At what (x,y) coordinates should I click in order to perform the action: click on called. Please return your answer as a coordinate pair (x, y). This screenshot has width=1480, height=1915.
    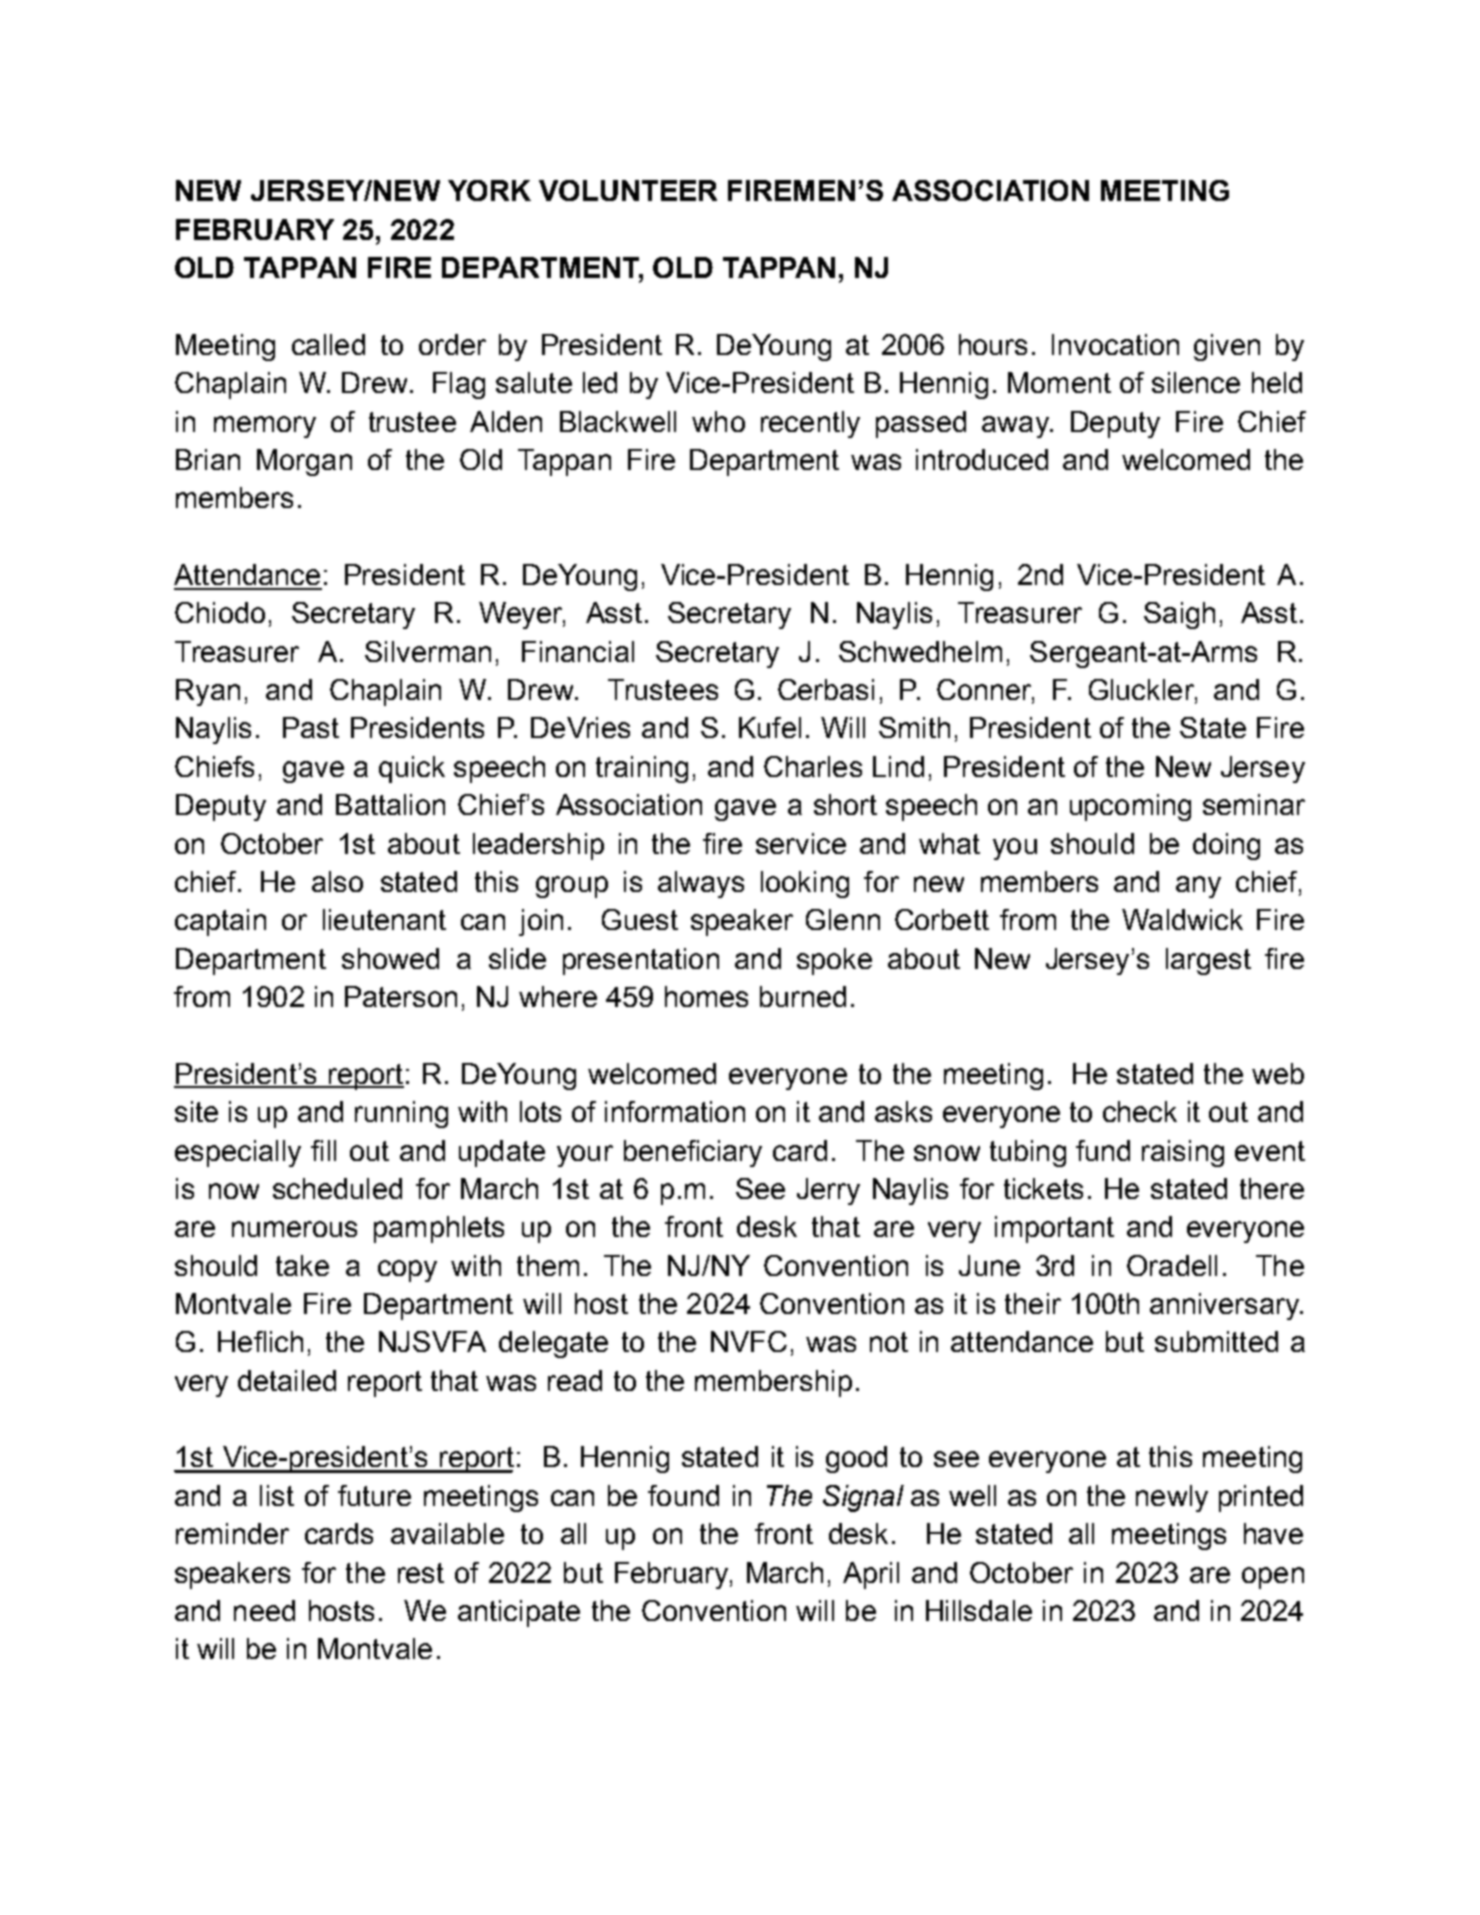
    Looking at the image, I should click on (328, 344).
